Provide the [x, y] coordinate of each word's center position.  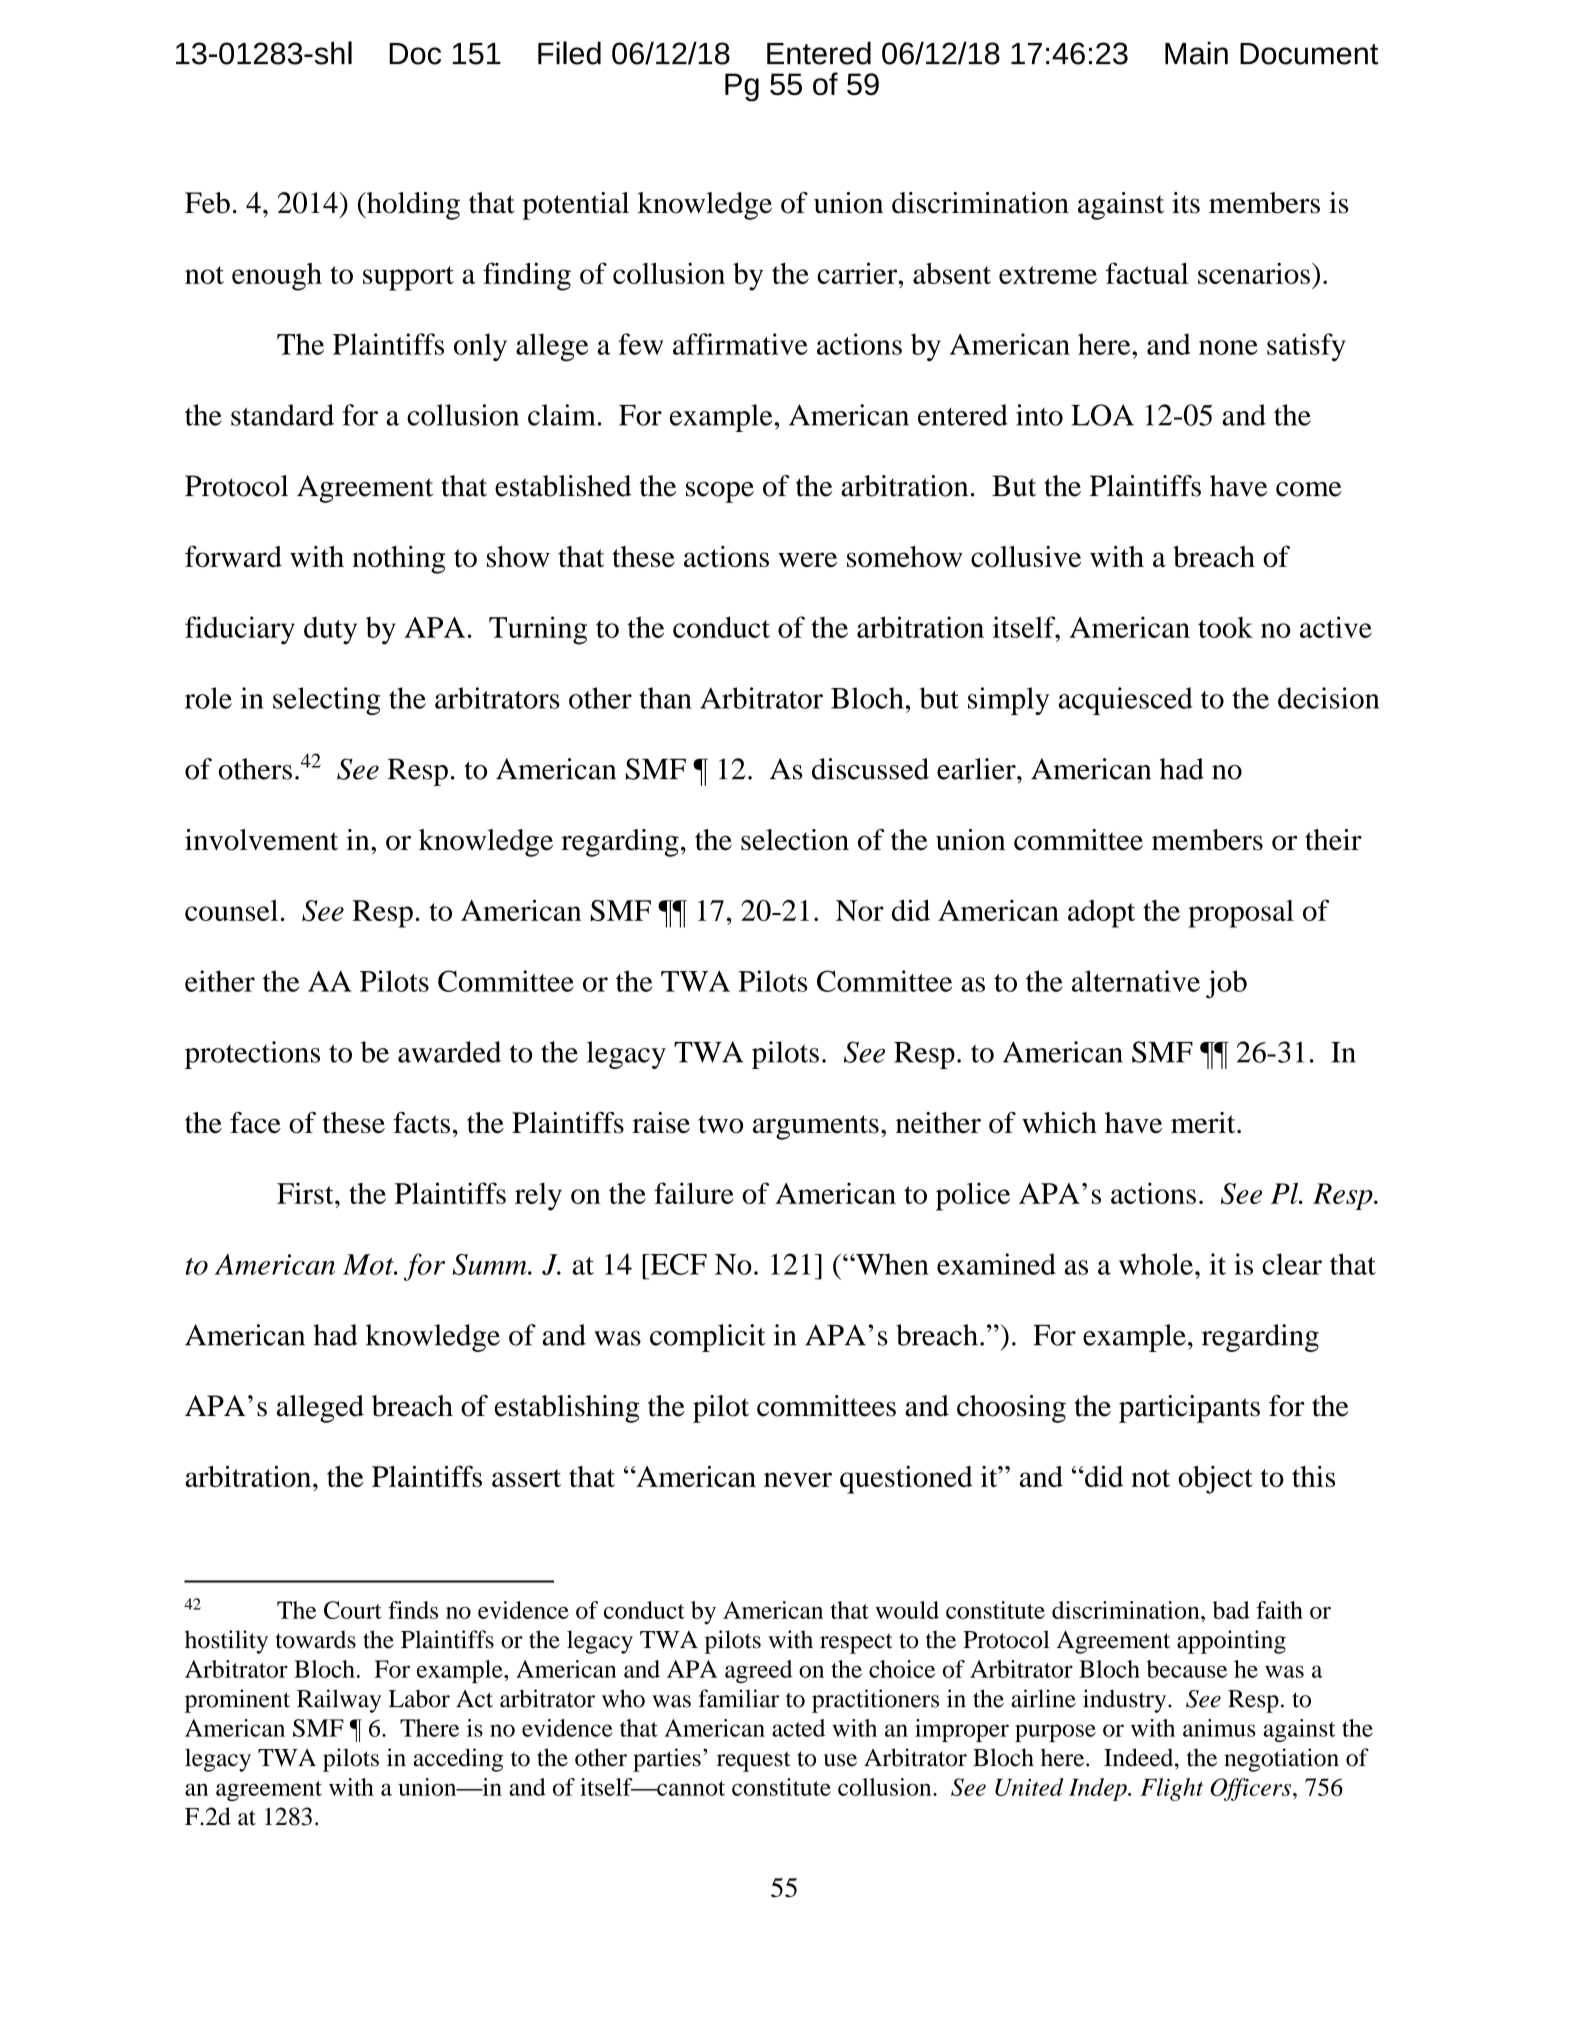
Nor [860, 910]
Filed [569, 53]
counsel [231, 910]
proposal [1241, 914]
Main [1196, 53]
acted [798, 1728]
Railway [339, 1701]
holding [412, 206]
